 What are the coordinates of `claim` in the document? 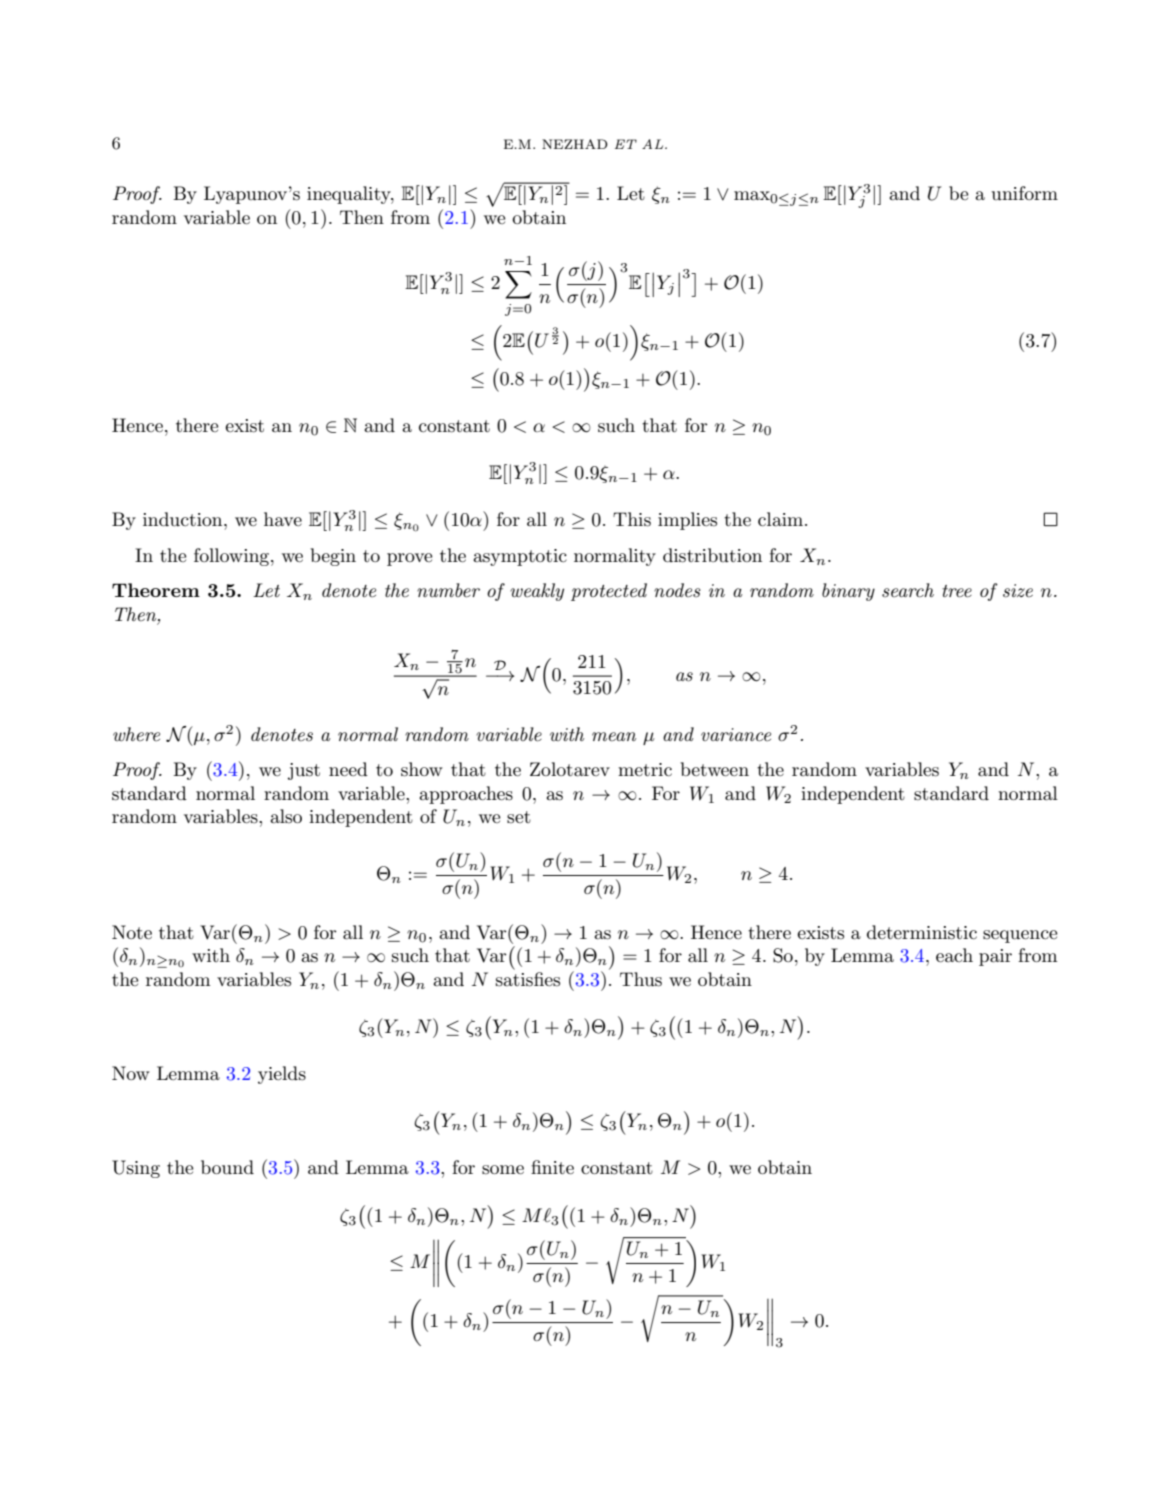 It's located at (782, 519).
